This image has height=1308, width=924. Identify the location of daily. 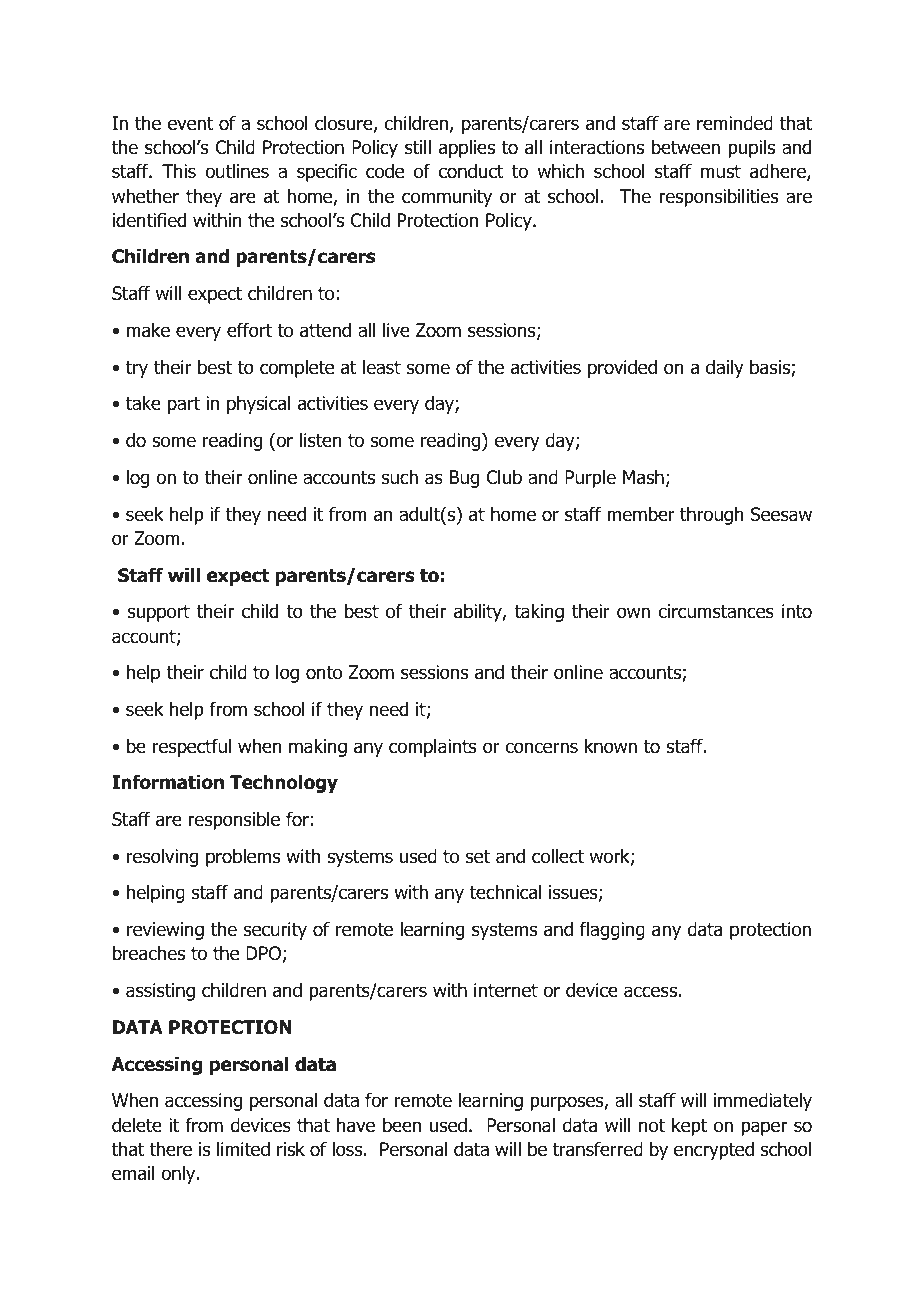
(725, 369).
